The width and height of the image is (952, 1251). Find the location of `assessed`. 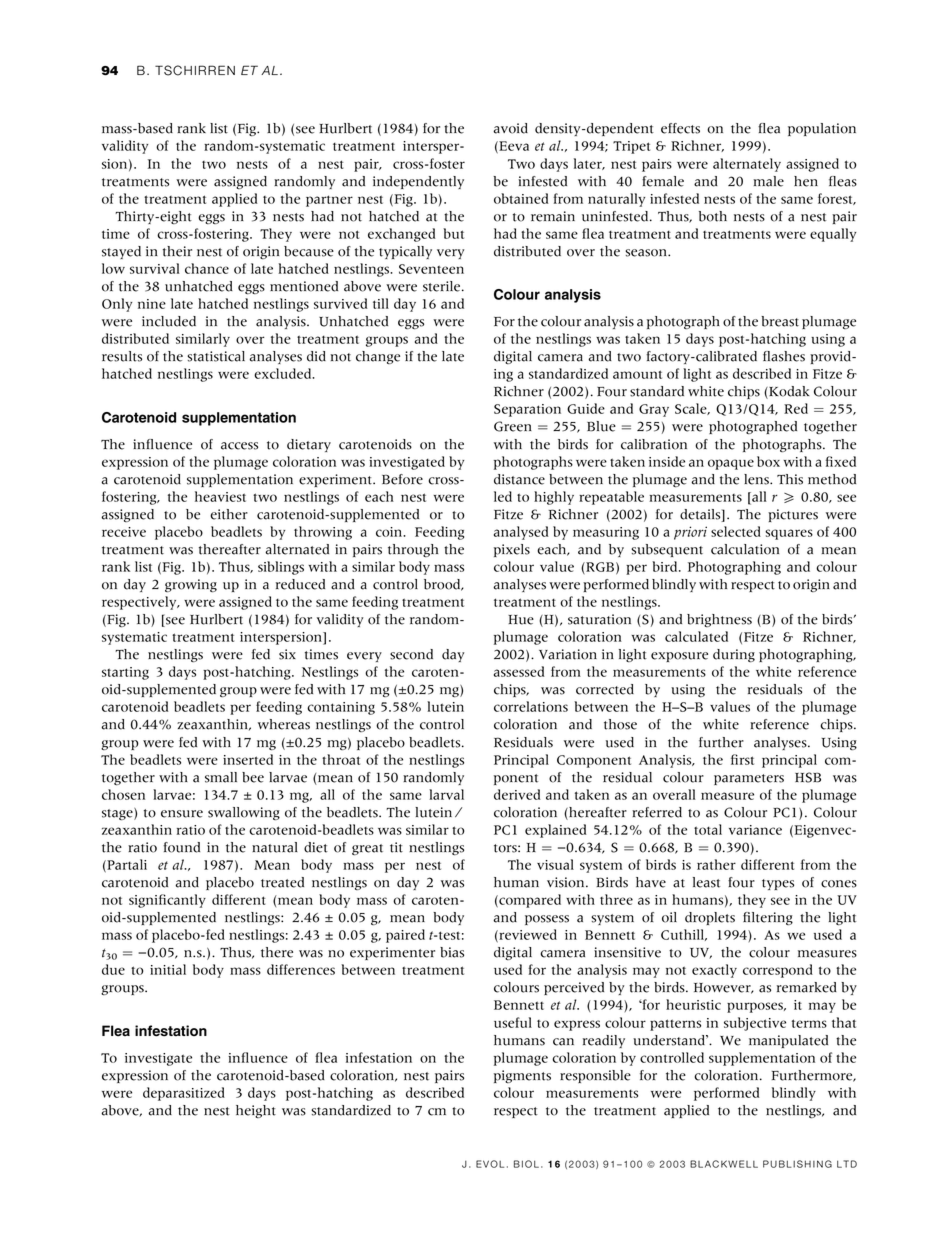

assessed is located at coordinates (519, 671).
